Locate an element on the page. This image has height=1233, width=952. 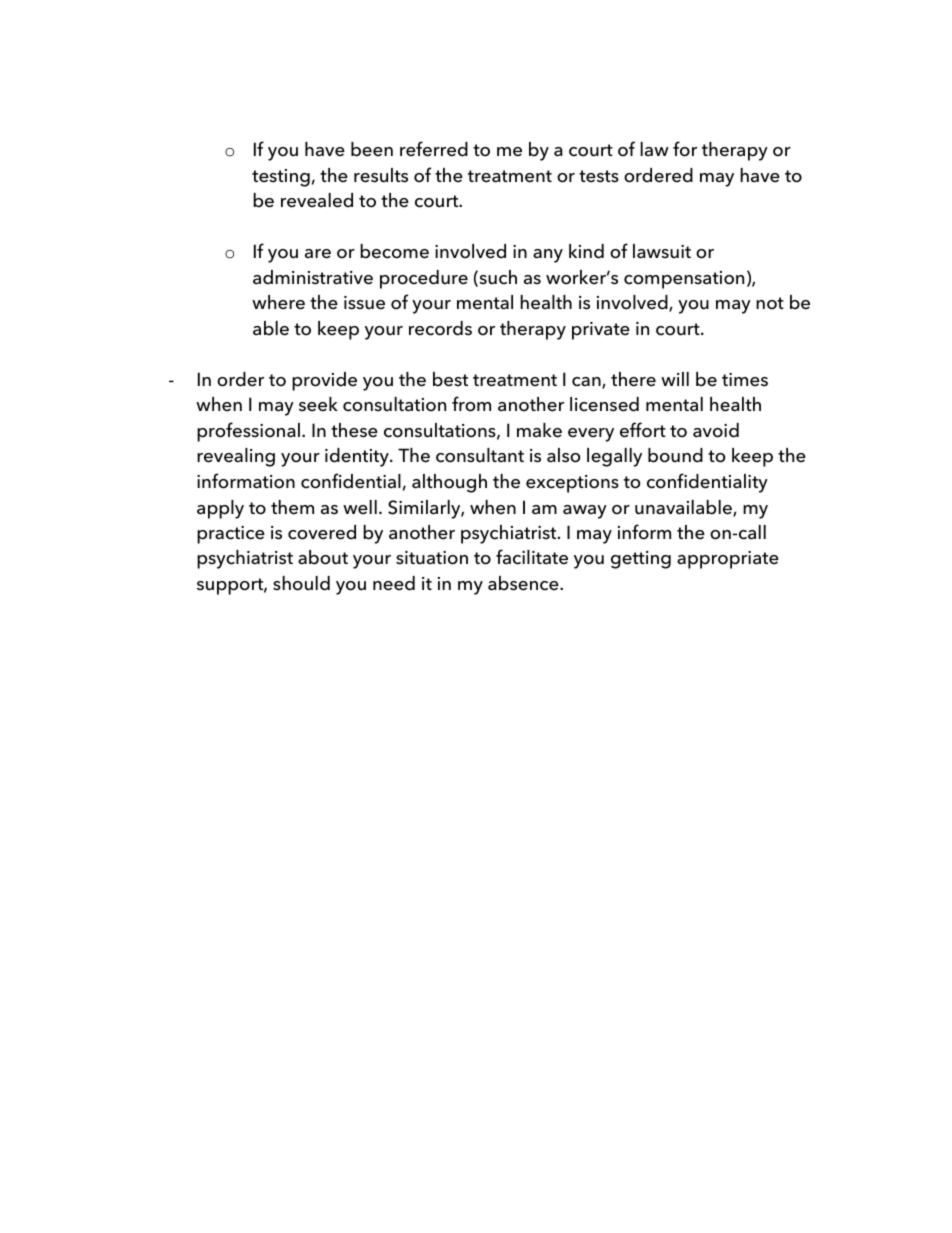
records is located at coordinates (440, 328).
